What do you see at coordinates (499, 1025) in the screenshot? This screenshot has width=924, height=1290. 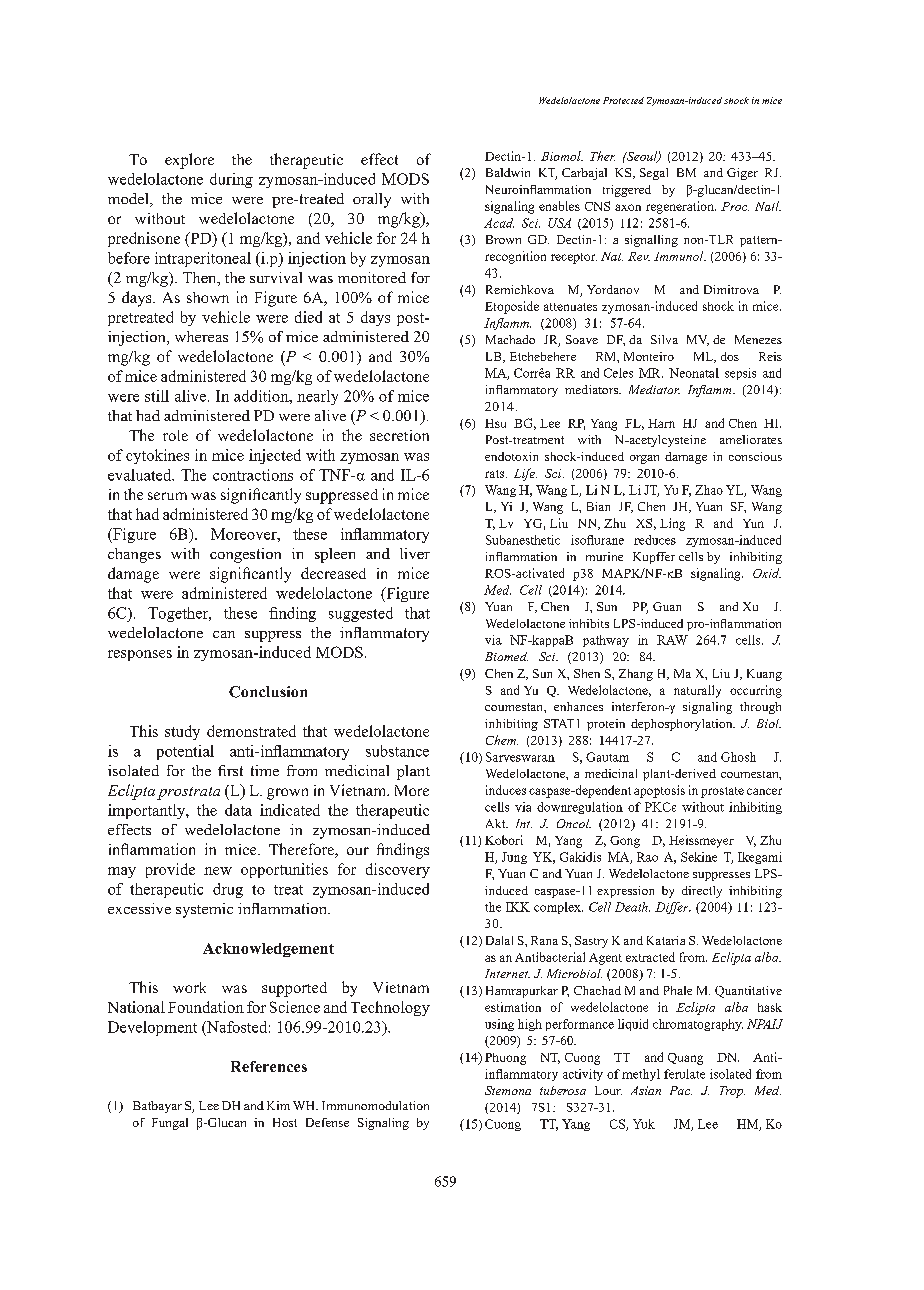 I see `using` at bounding box center [499, 1025].
